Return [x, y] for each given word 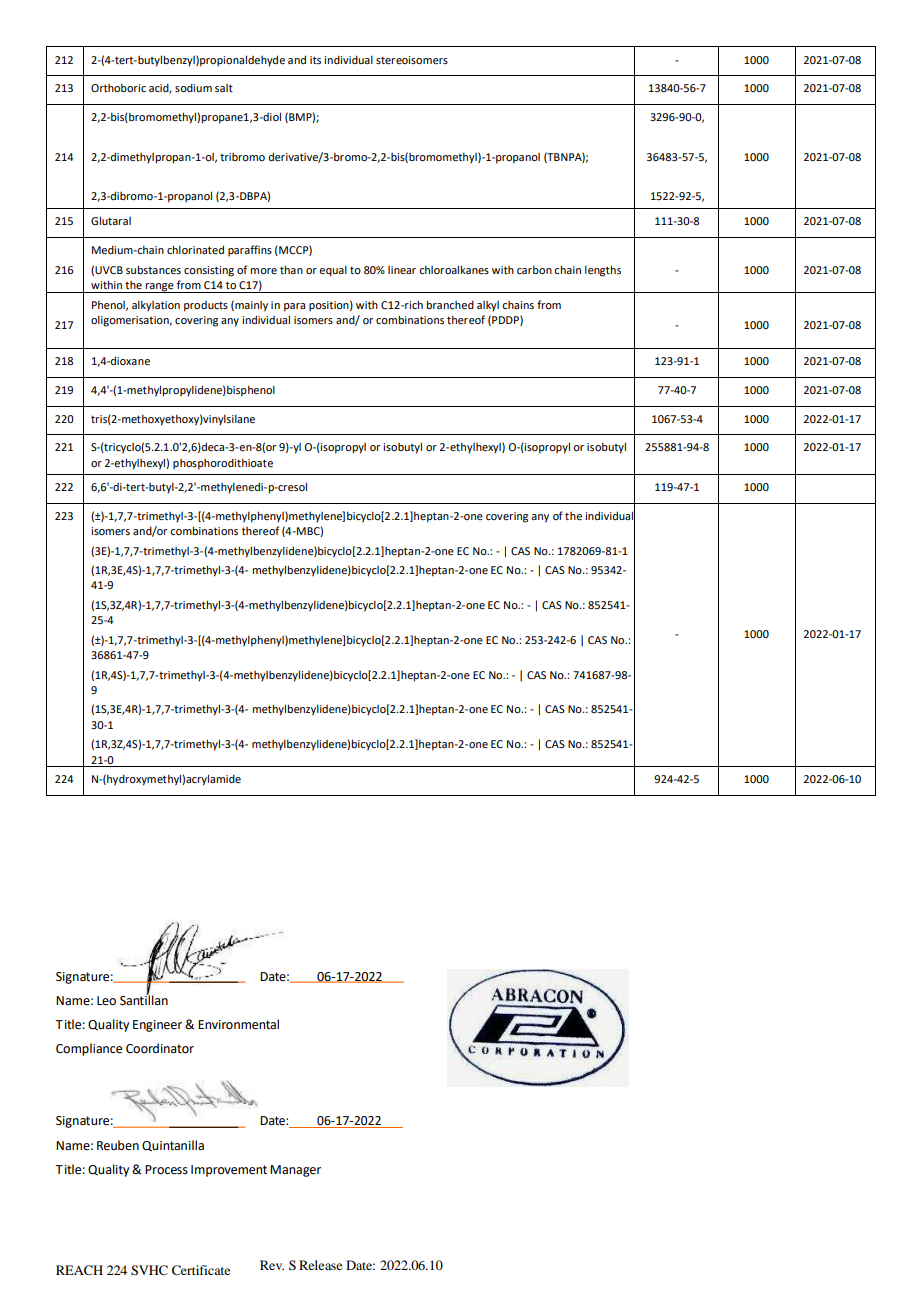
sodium [193, 88]
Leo [106, 1001]
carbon [534, 270]
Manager [295, 1171]
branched [450, 304]
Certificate [201, 1270]
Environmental [238, 1024]
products [206, 306]
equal [333, 271]
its [315, 60]
